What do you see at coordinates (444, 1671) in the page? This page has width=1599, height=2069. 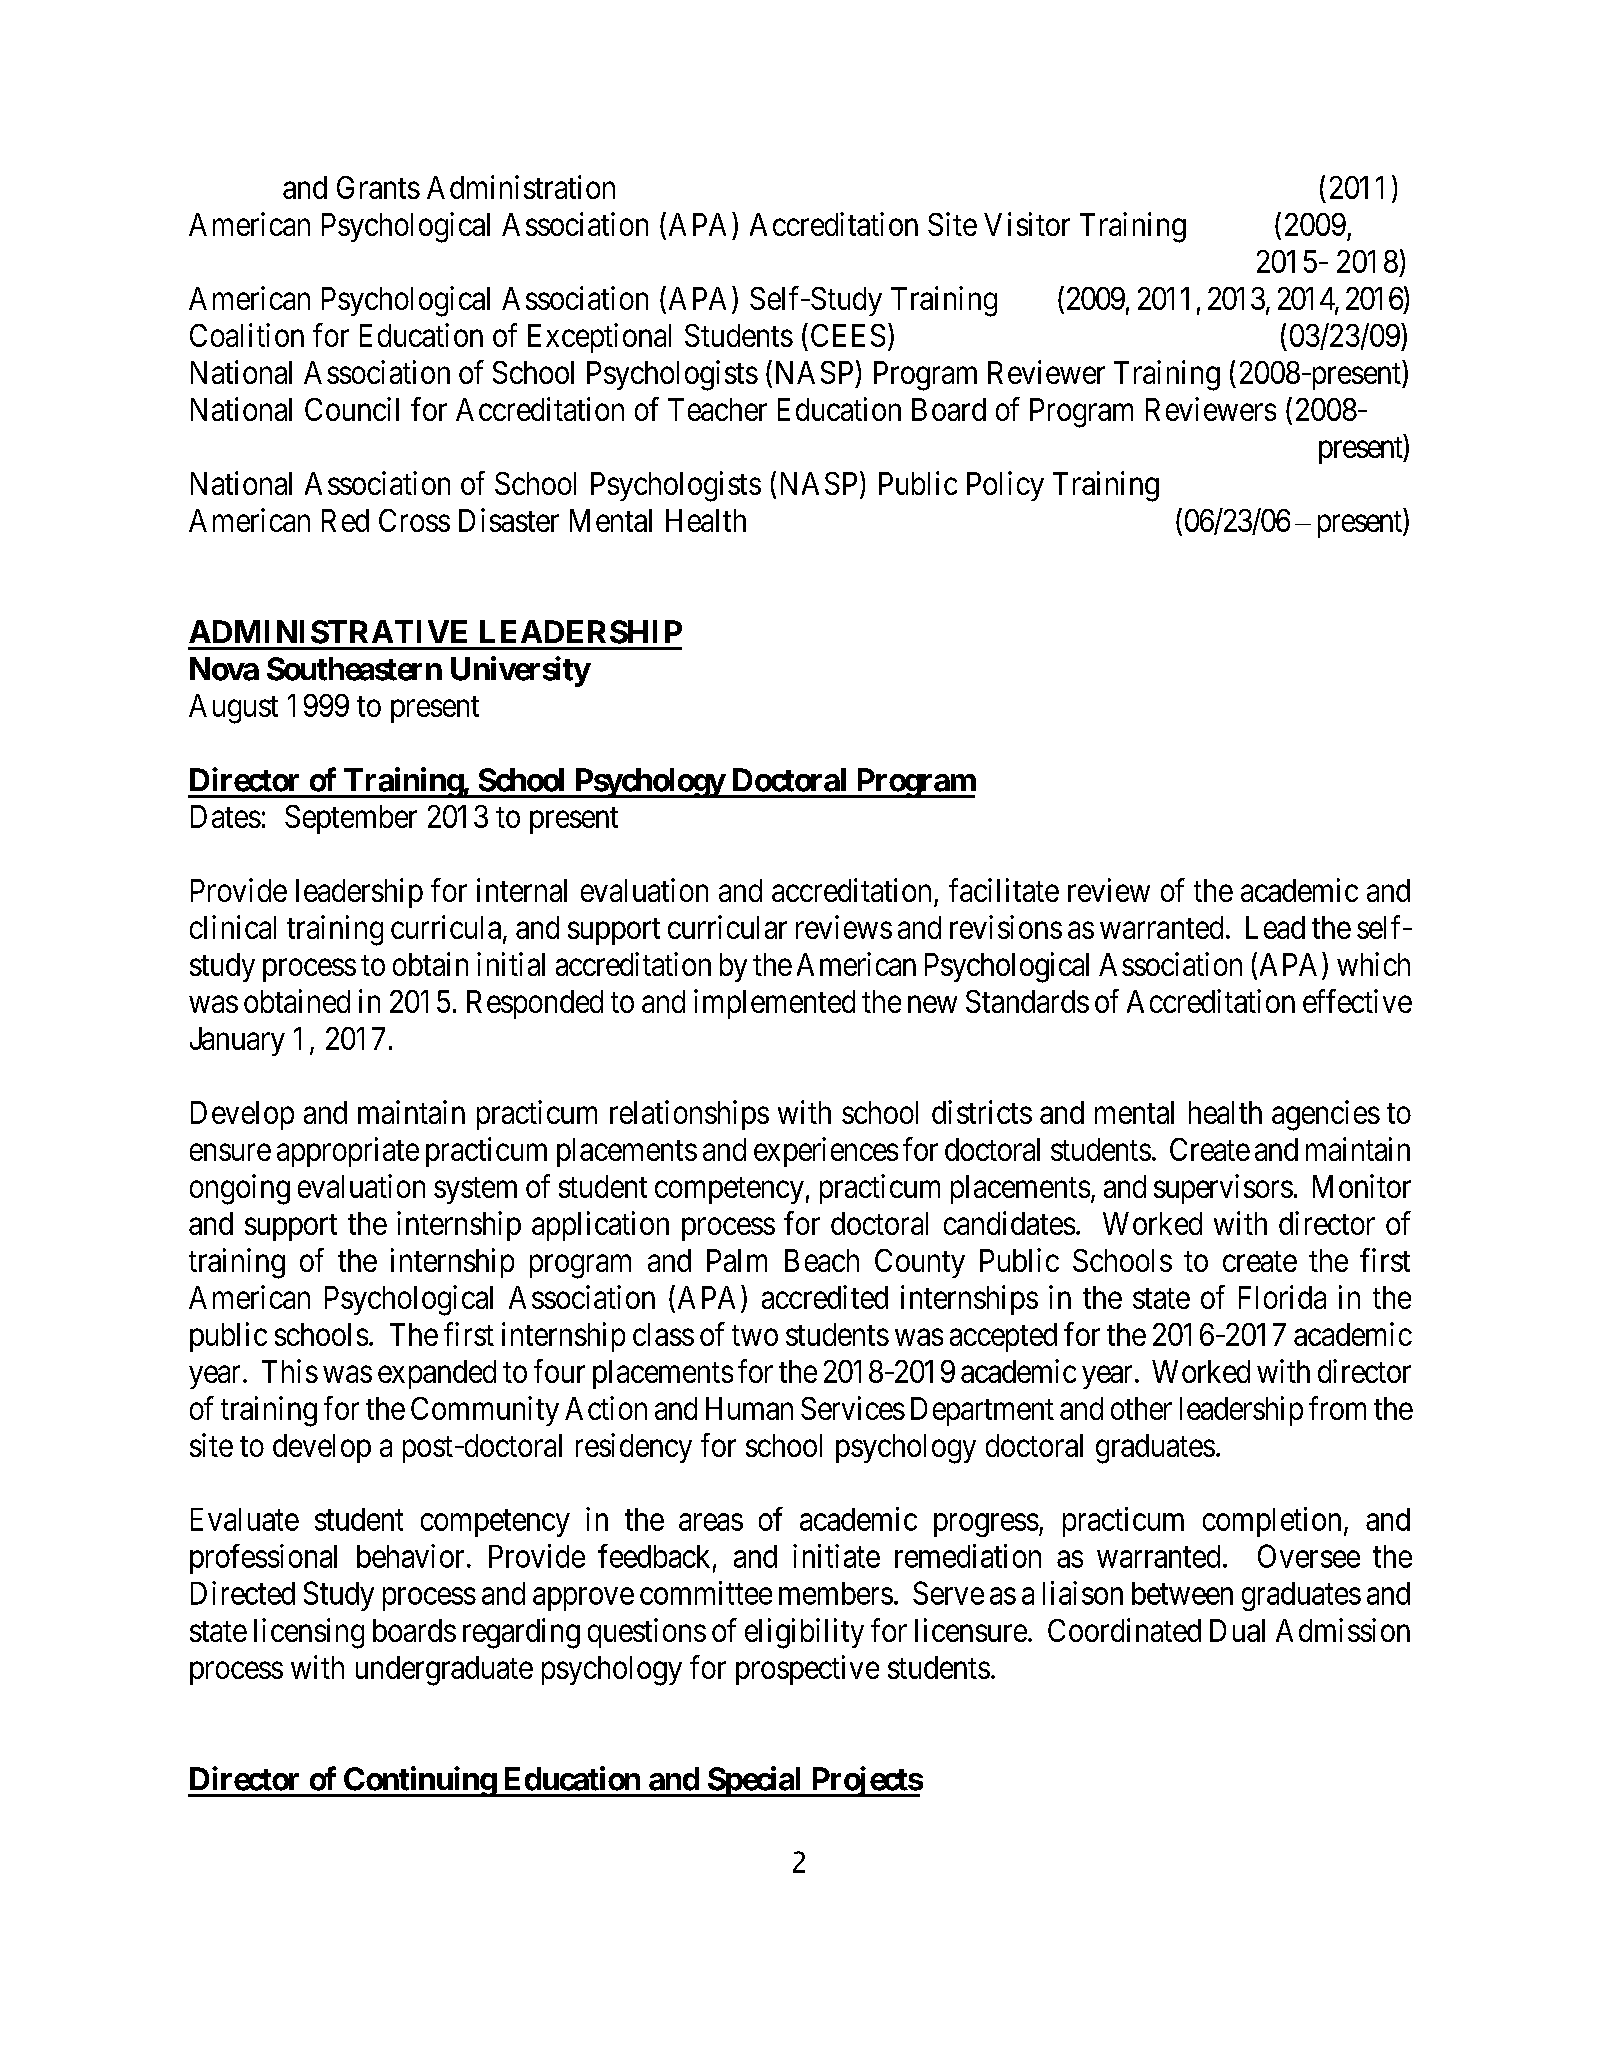 I see `undergraduate` at bounding box center [444, 1671].
